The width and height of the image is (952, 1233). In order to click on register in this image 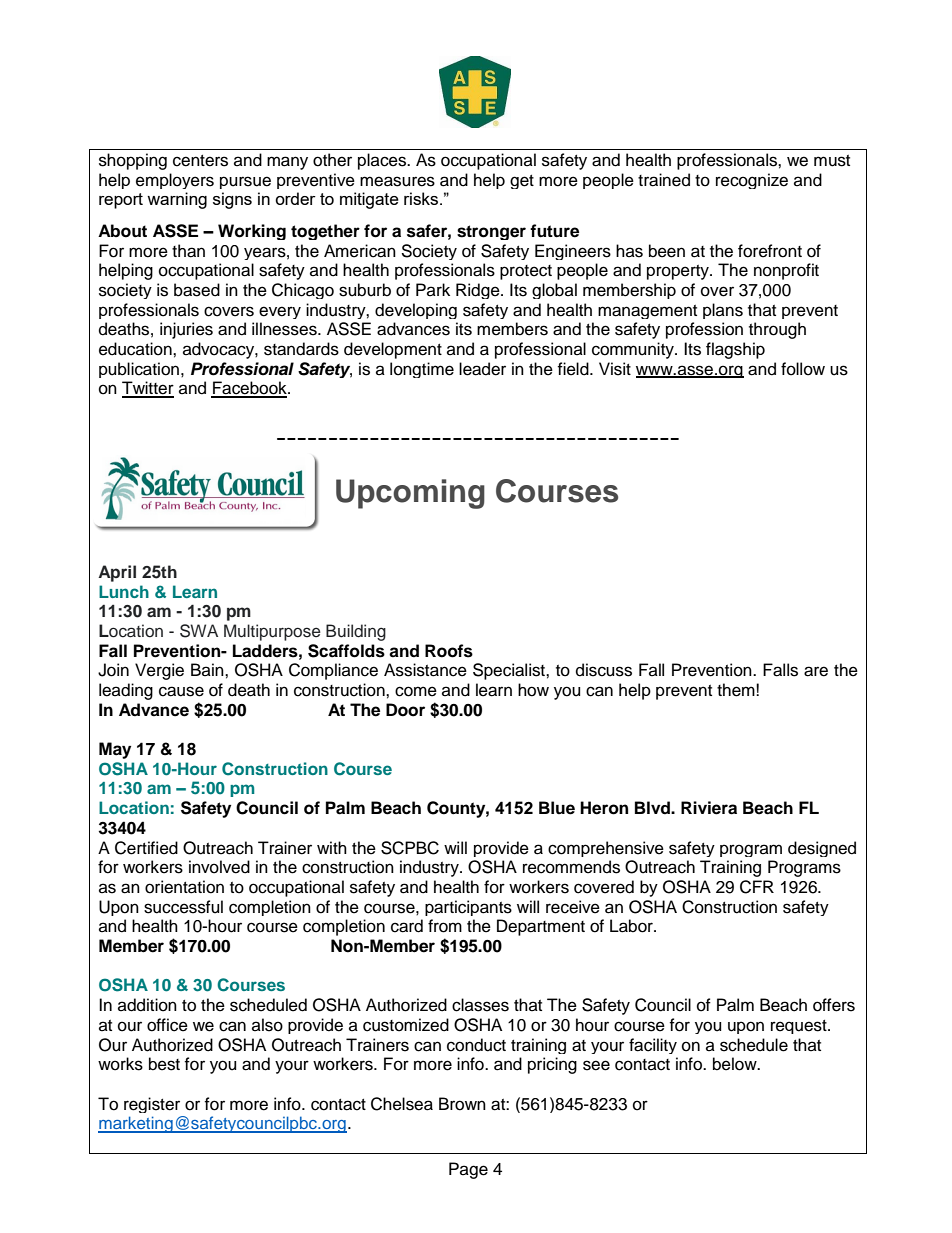, I will do `click(152, 1105)`.
